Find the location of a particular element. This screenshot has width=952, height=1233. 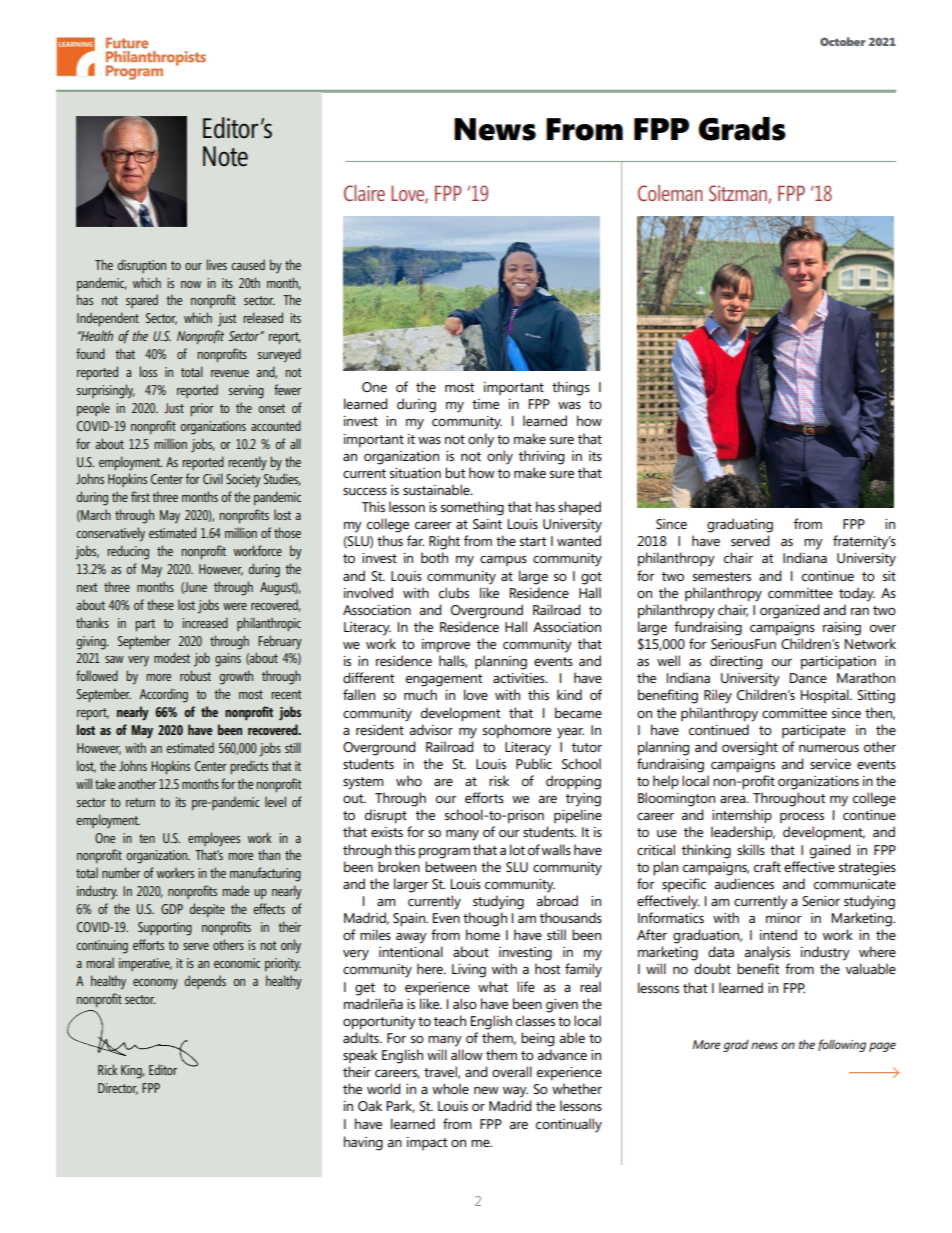

organized is located at coordinates (789, 611).
